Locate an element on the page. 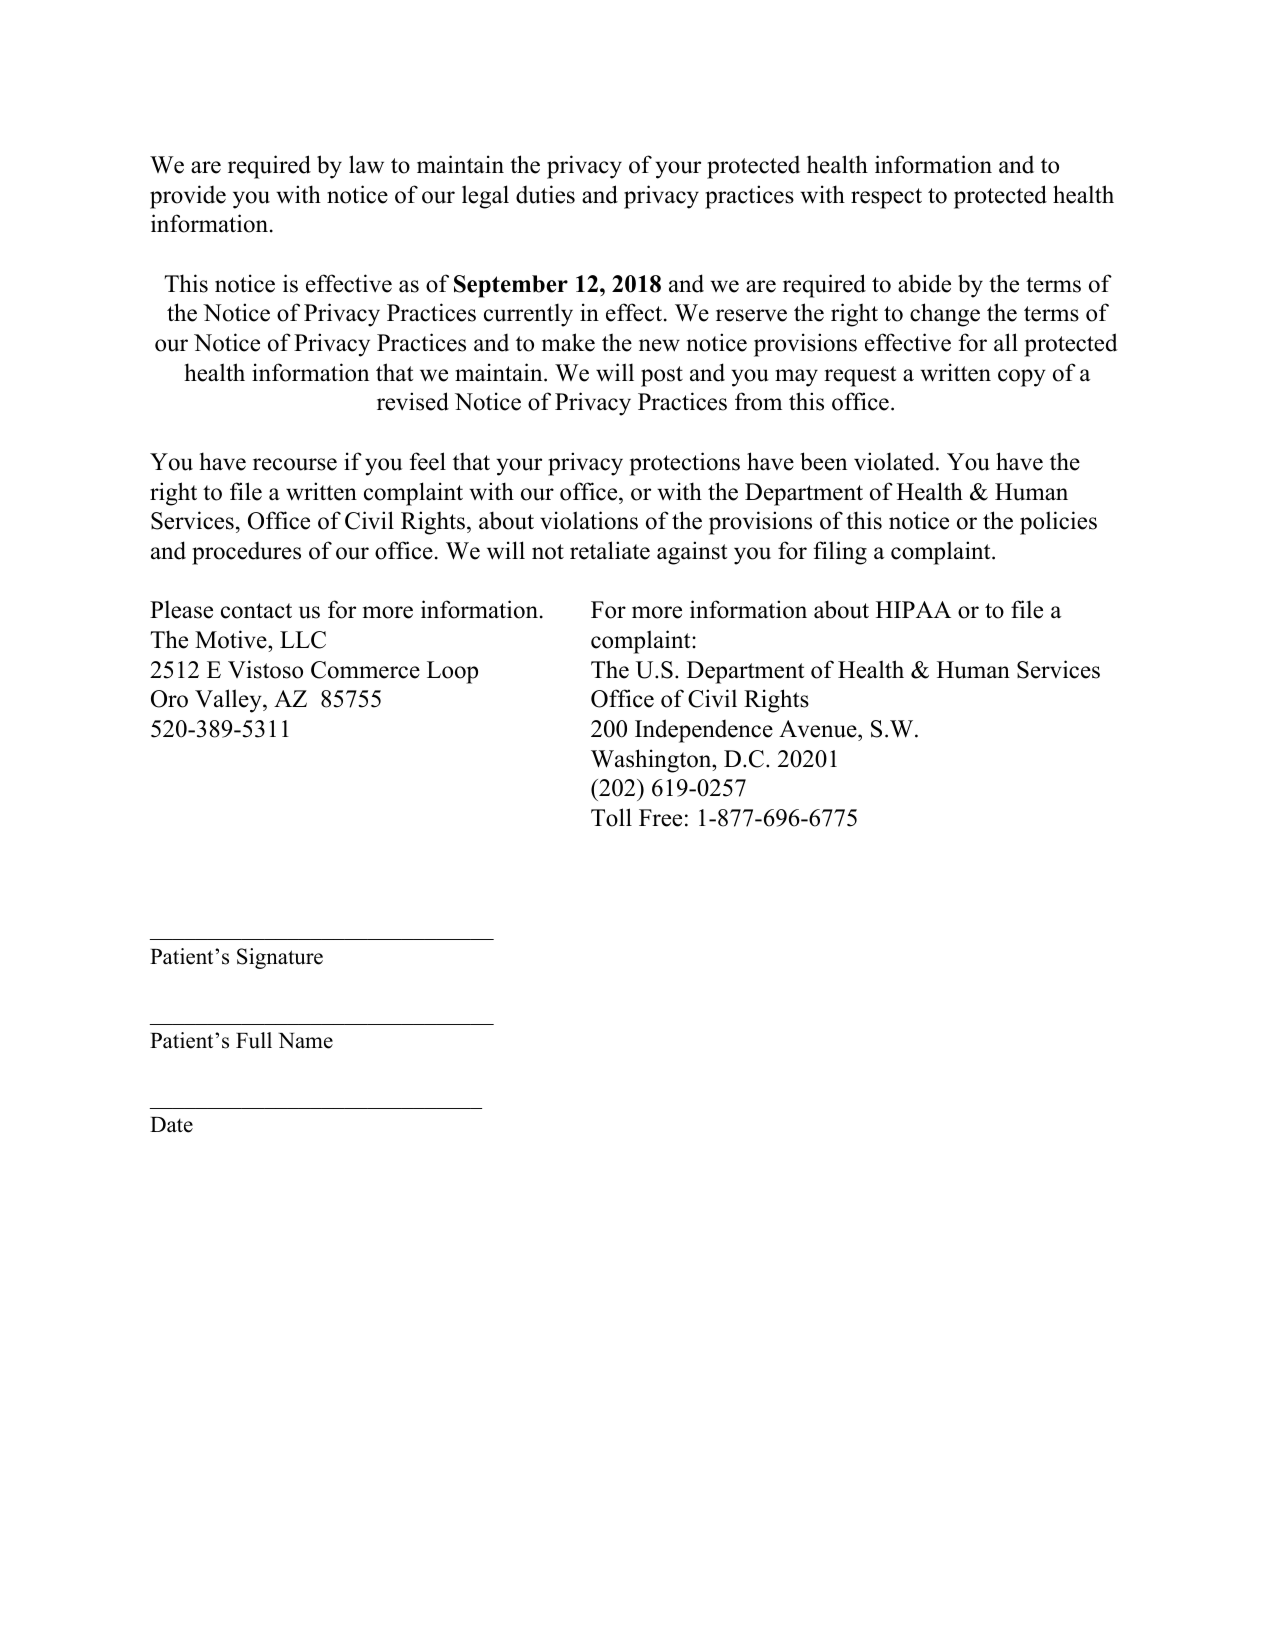  duties is located at coordinates (545, 194).
